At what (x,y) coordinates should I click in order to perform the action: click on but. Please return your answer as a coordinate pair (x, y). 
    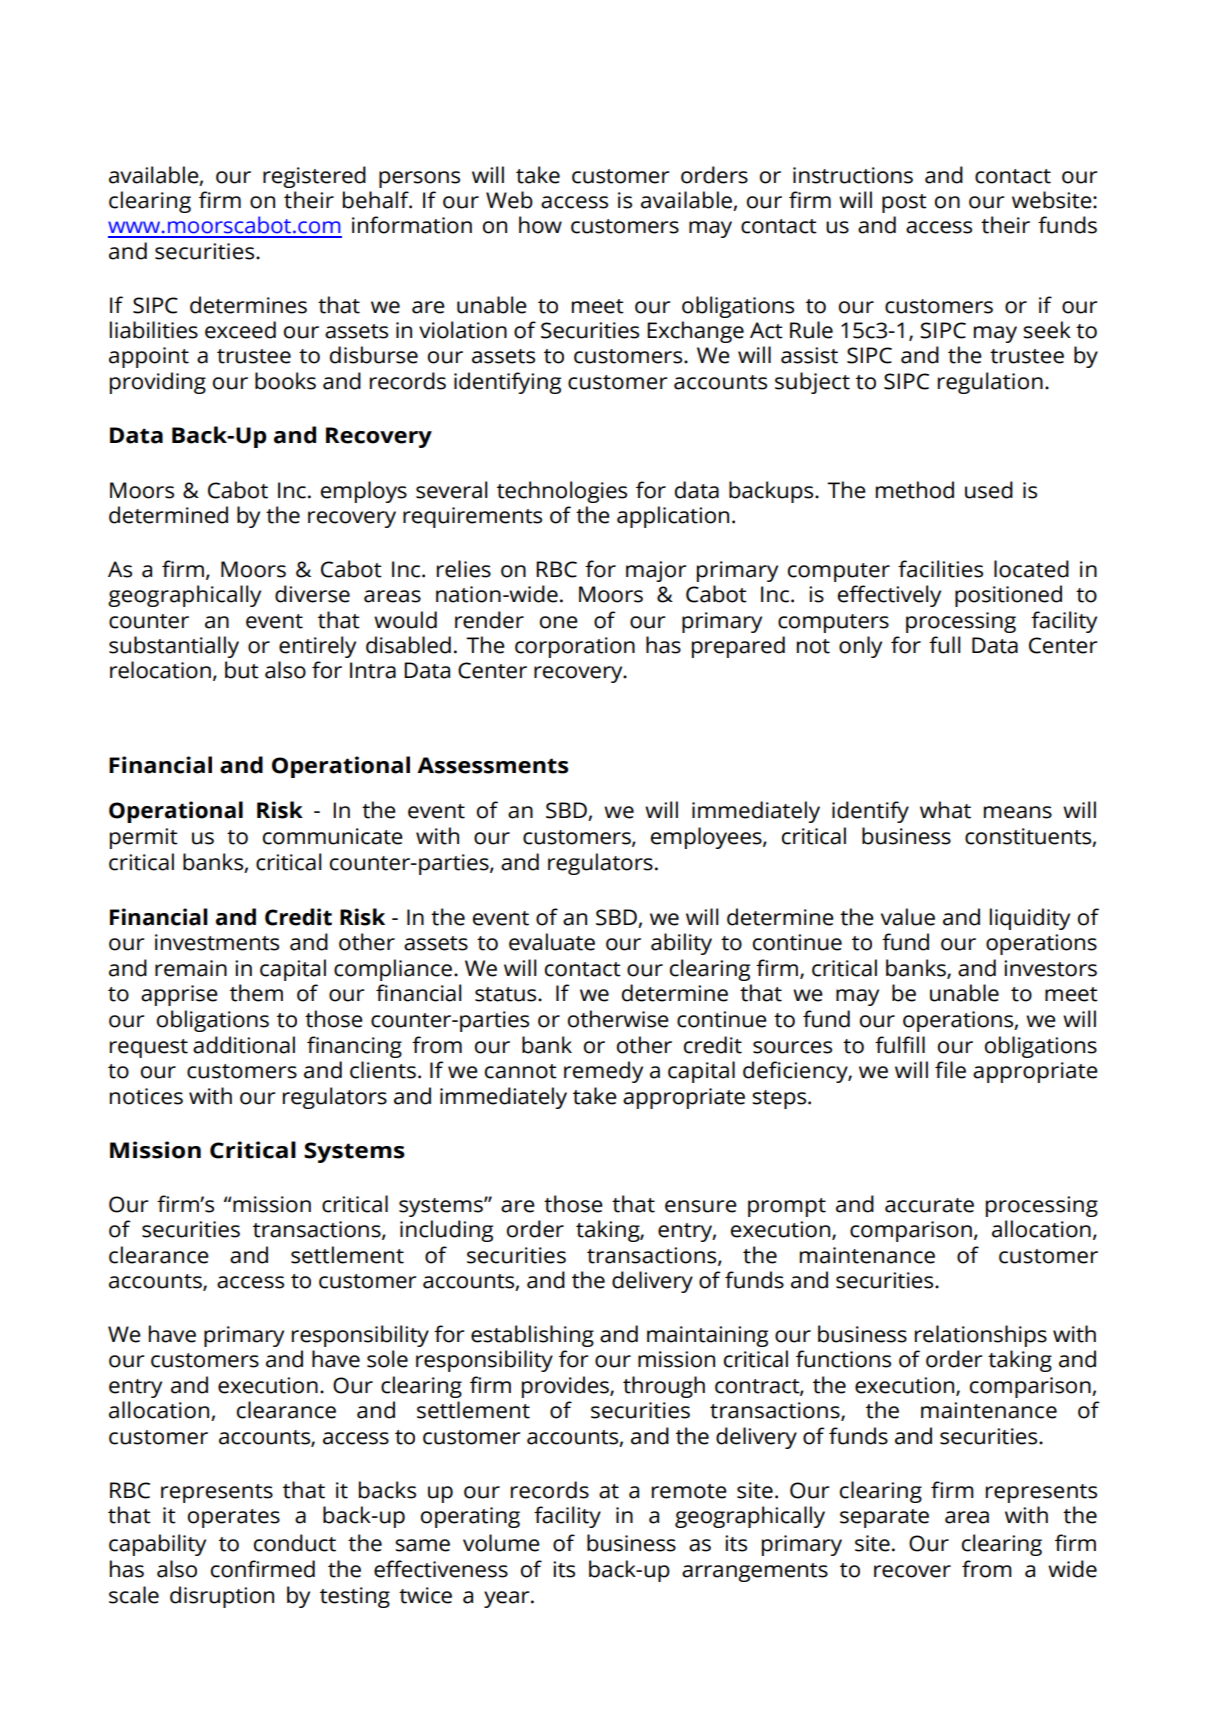
    Looking at the image, I should click on (242, 670).
